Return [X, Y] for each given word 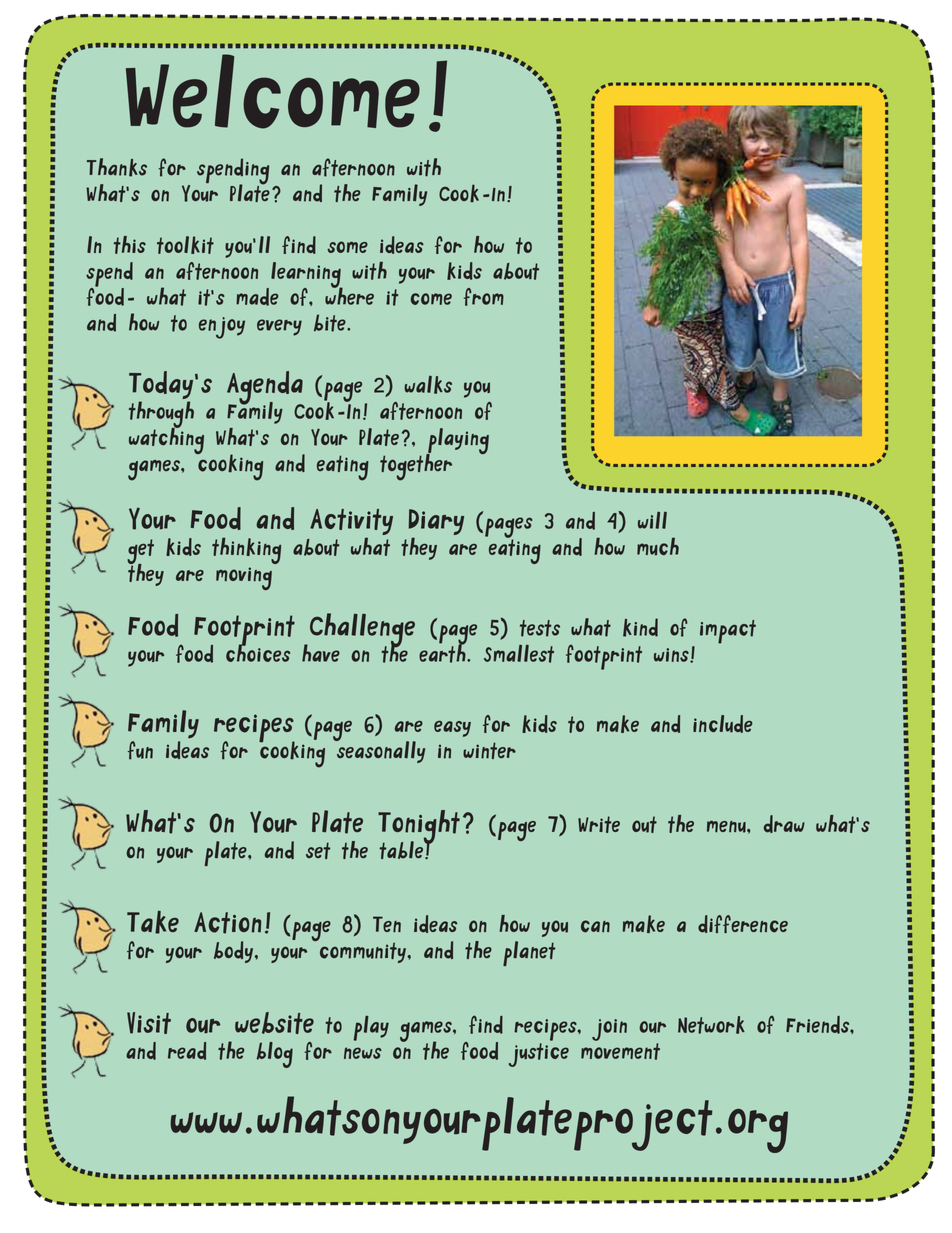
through [161, 416]
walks [428, 385]
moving [244, 578]
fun [140, 750]
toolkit [185, 245]
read [187, 1051]
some [347, 247]
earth [443, 652]
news [363, 1053]
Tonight [419, 828]
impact [728, 632]
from [484, 297]
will [652, 520]
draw [784, 824]
